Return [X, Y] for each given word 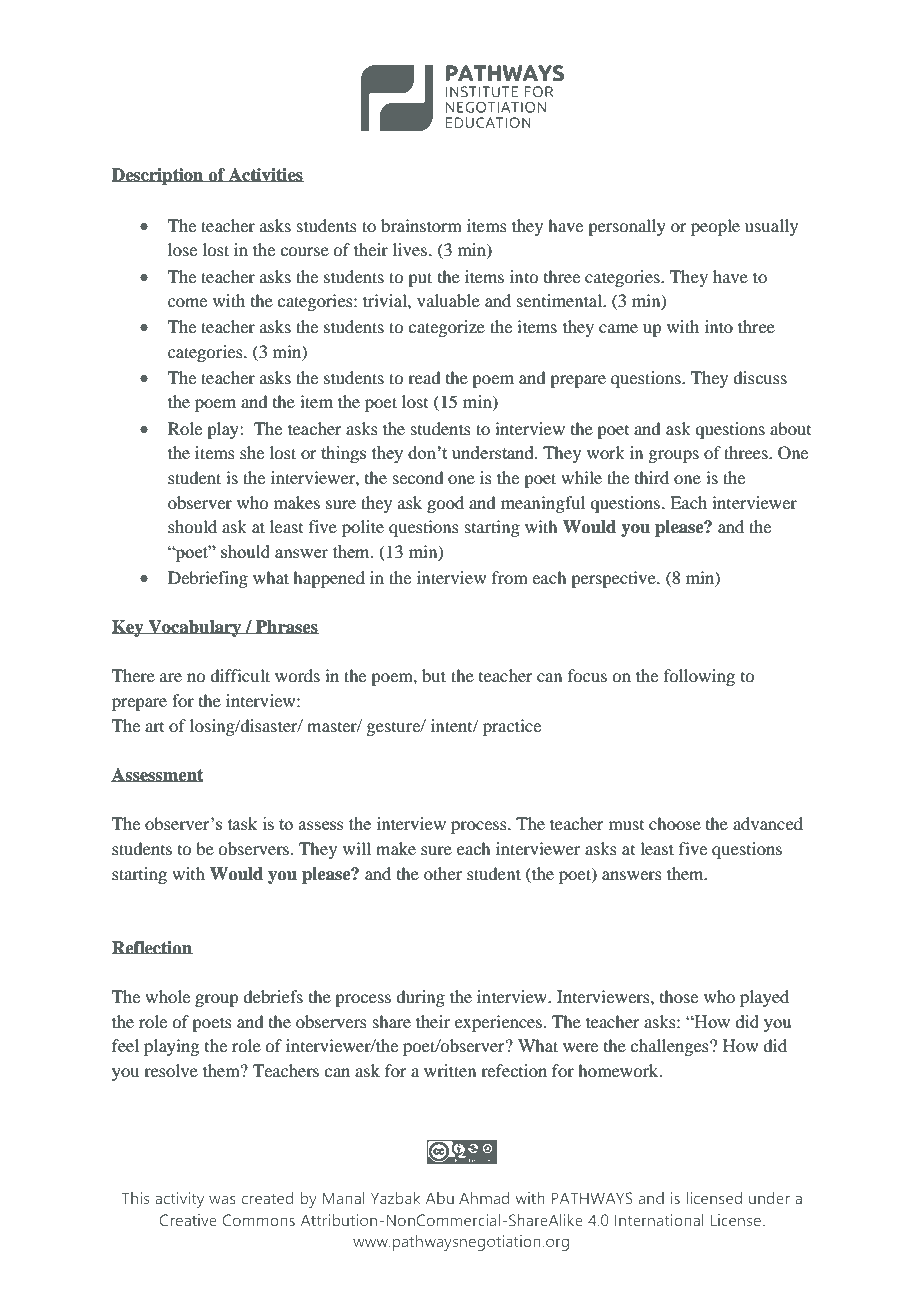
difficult [240, 675]
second [418, 477]
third [652, 477]
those [679, 996]
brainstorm [421, 225]
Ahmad [484, 1198]
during [420, 998]
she [252, 452]
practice [512, 727]
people [715, 227]
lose [182, 249]
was [222, 1199]
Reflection [152, 948]
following [699, 677]
